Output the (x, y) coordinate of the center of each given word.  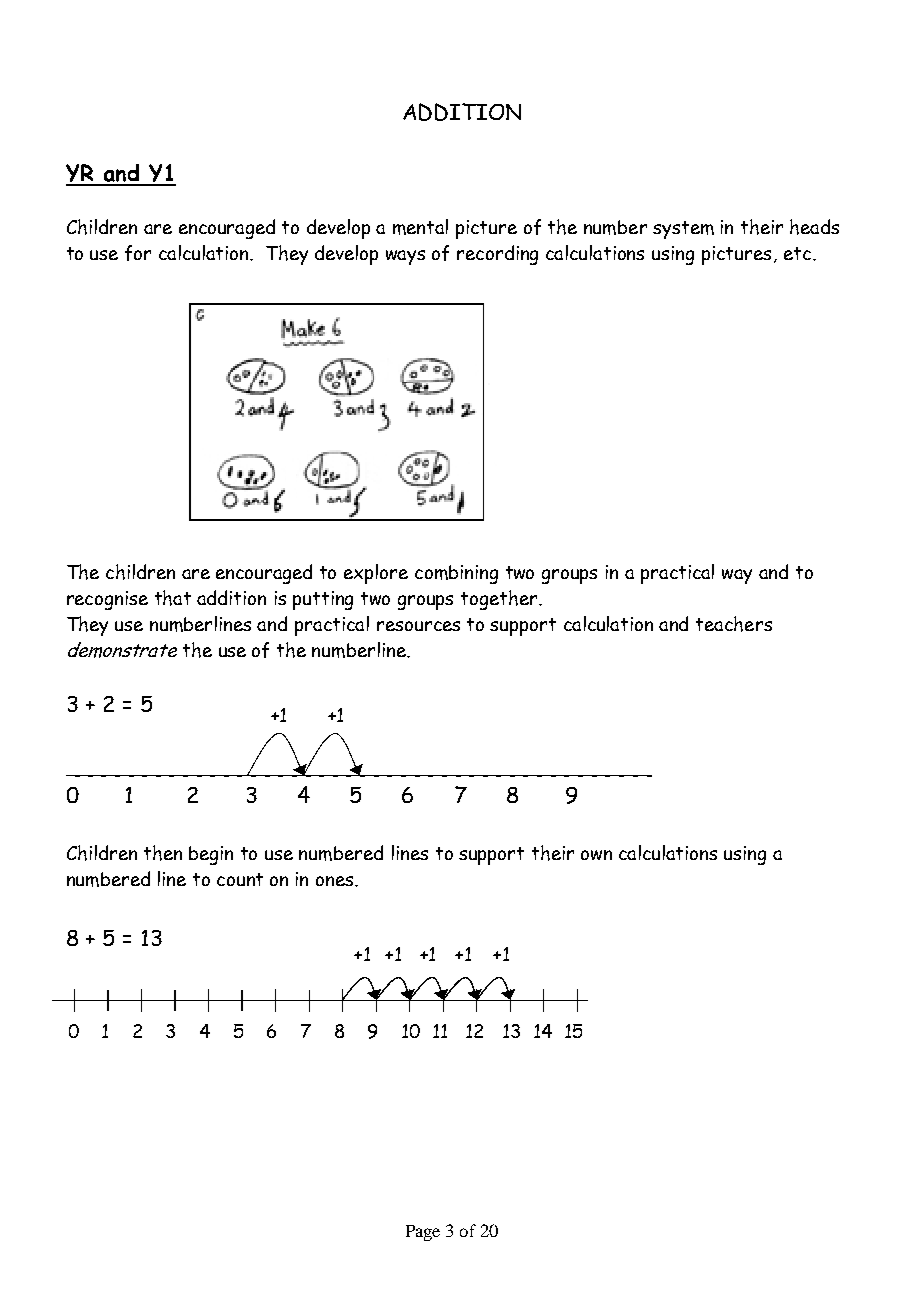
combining (456, 574)
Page (423, 1233)
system (683, 230)
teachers (734, 624)
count (240, 879)
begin (211, 855)
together (500, 600)
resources (418, 626)
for (138, 253)
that (173, 598)
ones (336, 881)
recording (497, 255)
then (163, 853)
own (596, 855)
